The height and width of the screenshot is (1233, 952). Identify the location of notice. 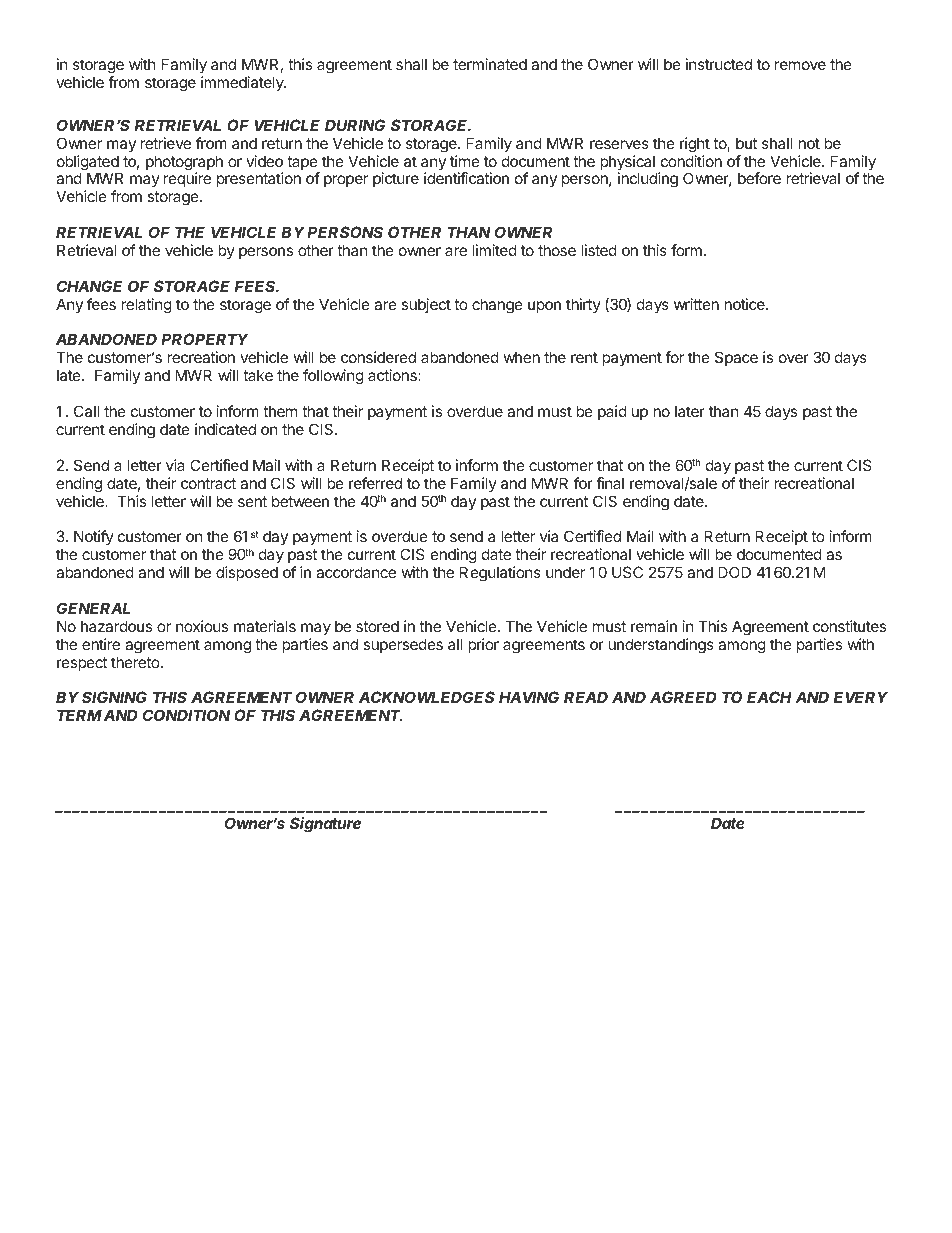
(745, 304).
